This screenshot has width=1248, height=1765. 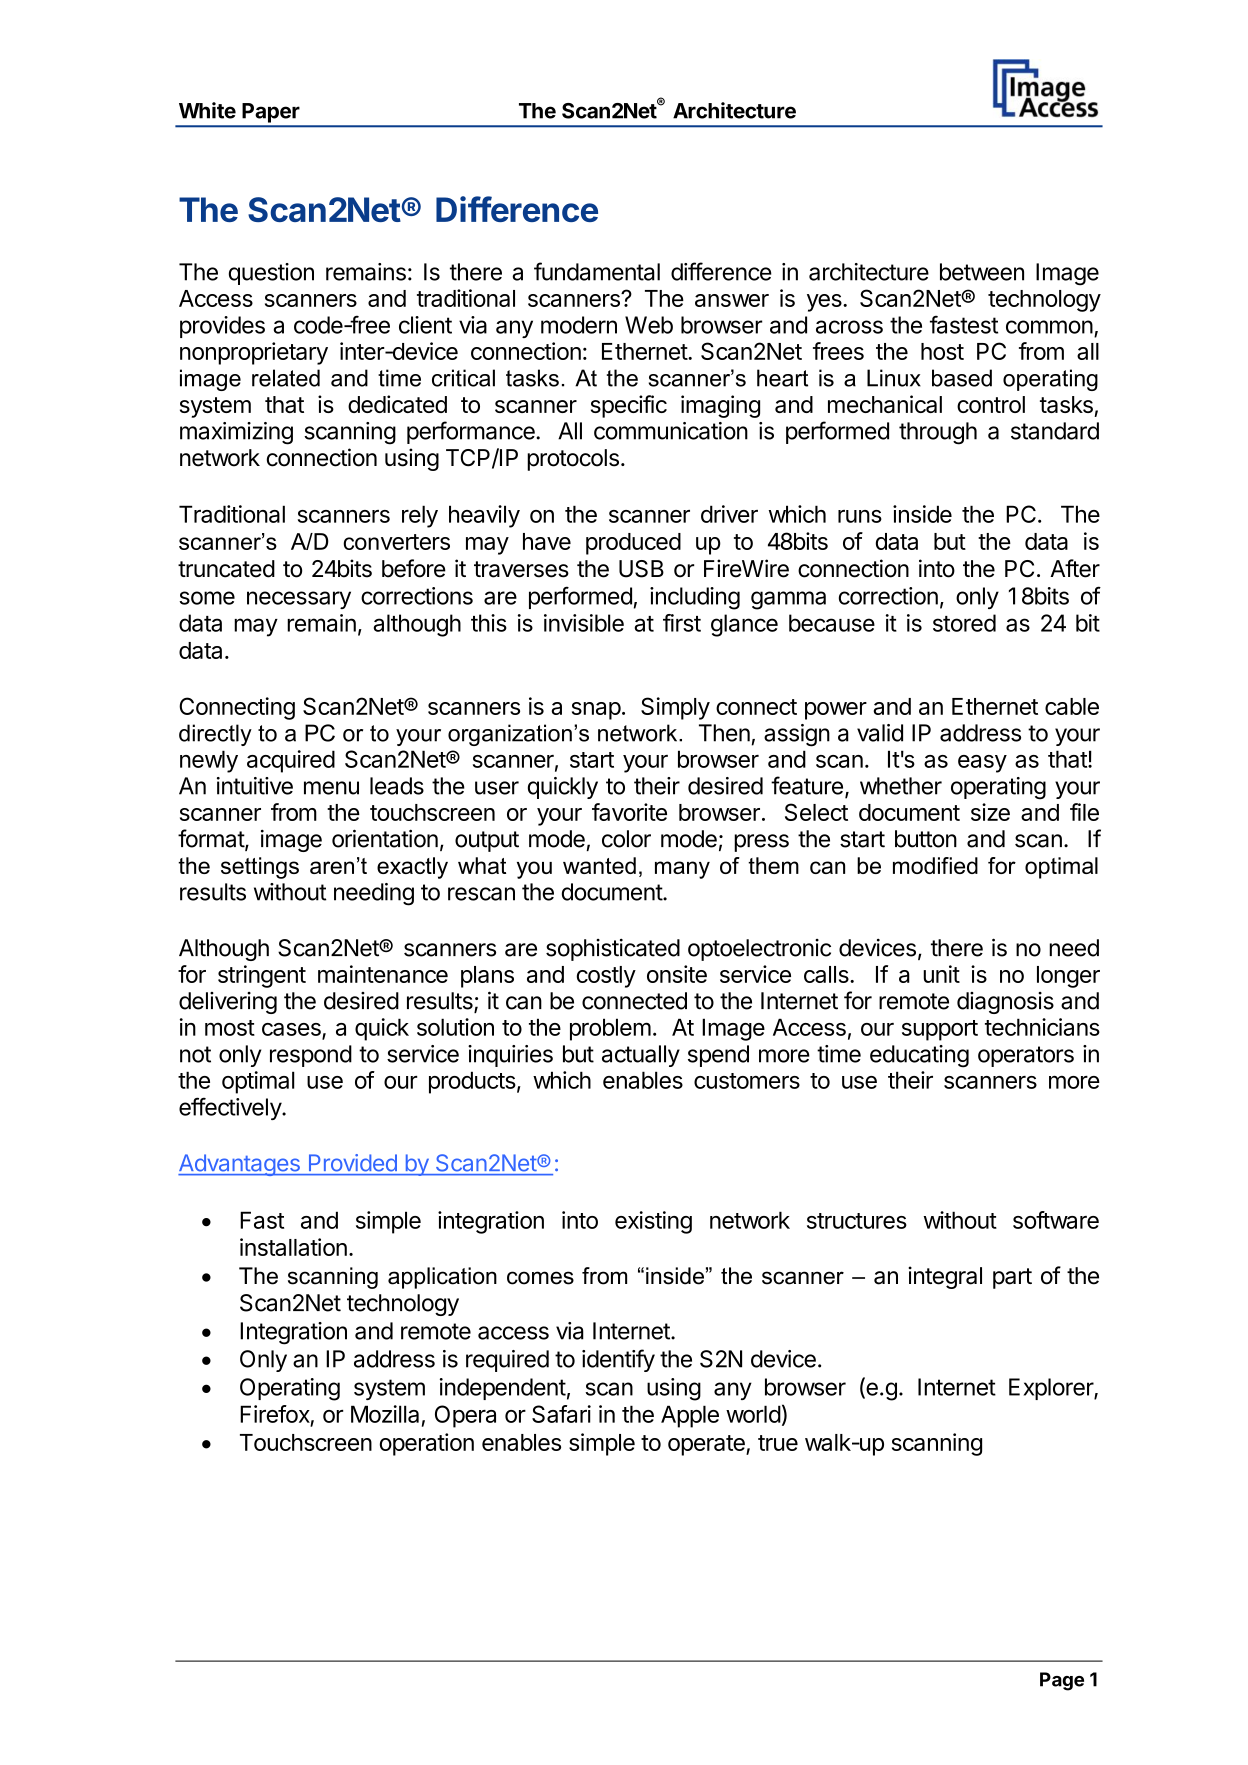 I want to click on White, so click(x=207, y=110).
